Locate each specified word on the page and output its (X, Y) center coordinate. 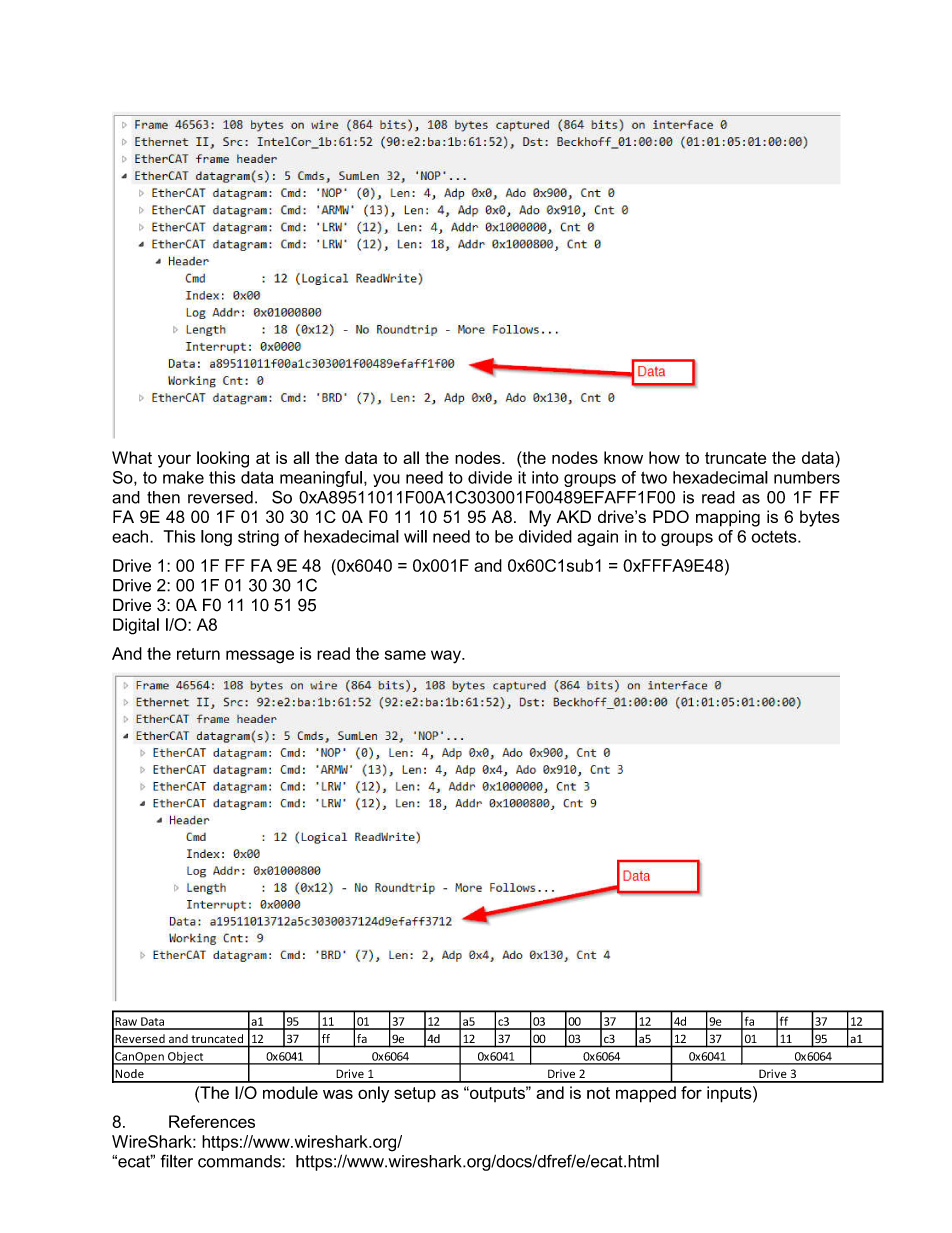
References (212, 1121)
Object (186, 1058)
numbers (807, 477)
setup (415, 1095)
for (691, 1092)
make (183, 477)
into (545, 477)
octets (775, 537)
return (198, 654)
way (447, 657)
